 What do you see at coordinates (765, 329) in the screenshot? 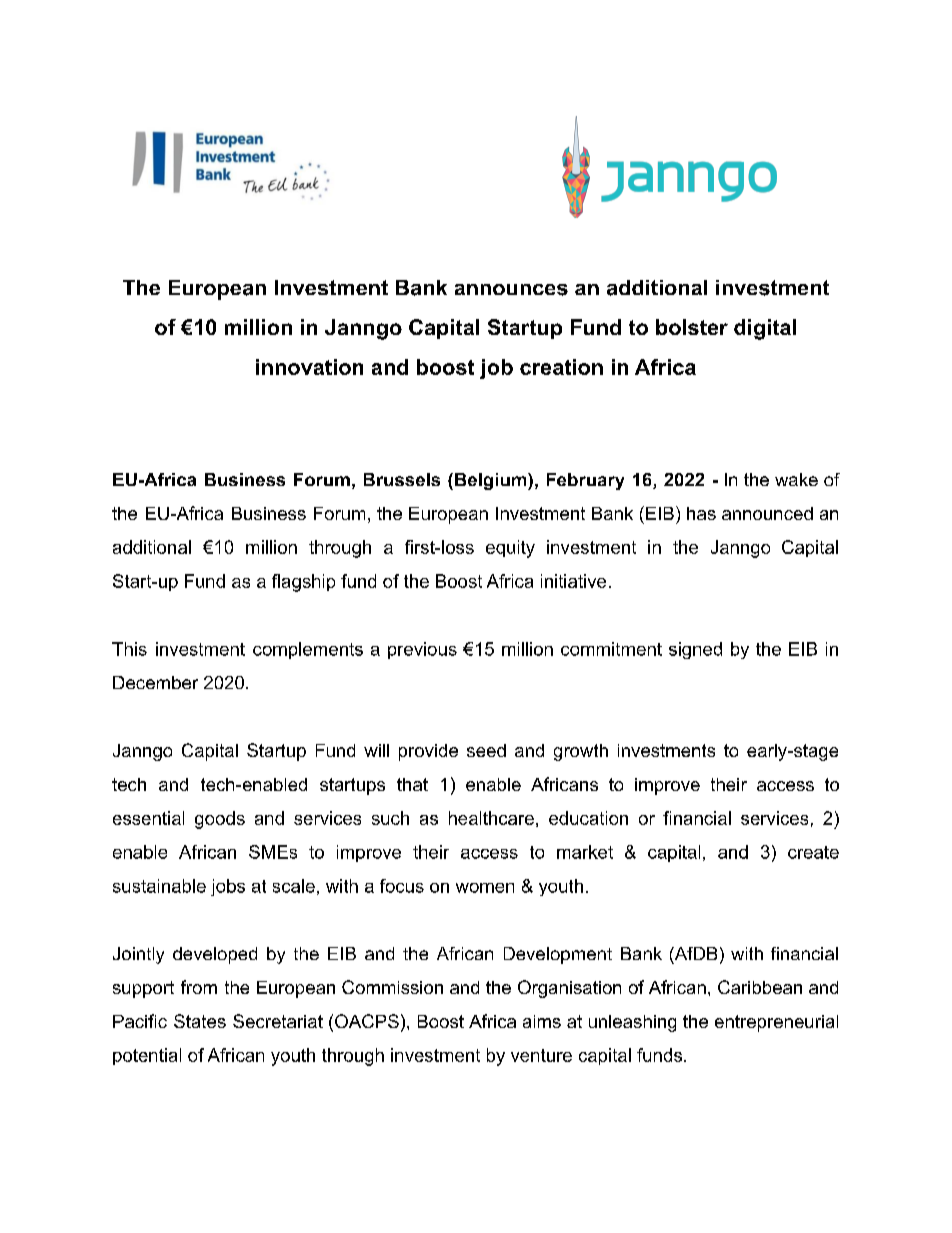
I see `digital` at bounding box center [765, 329].
